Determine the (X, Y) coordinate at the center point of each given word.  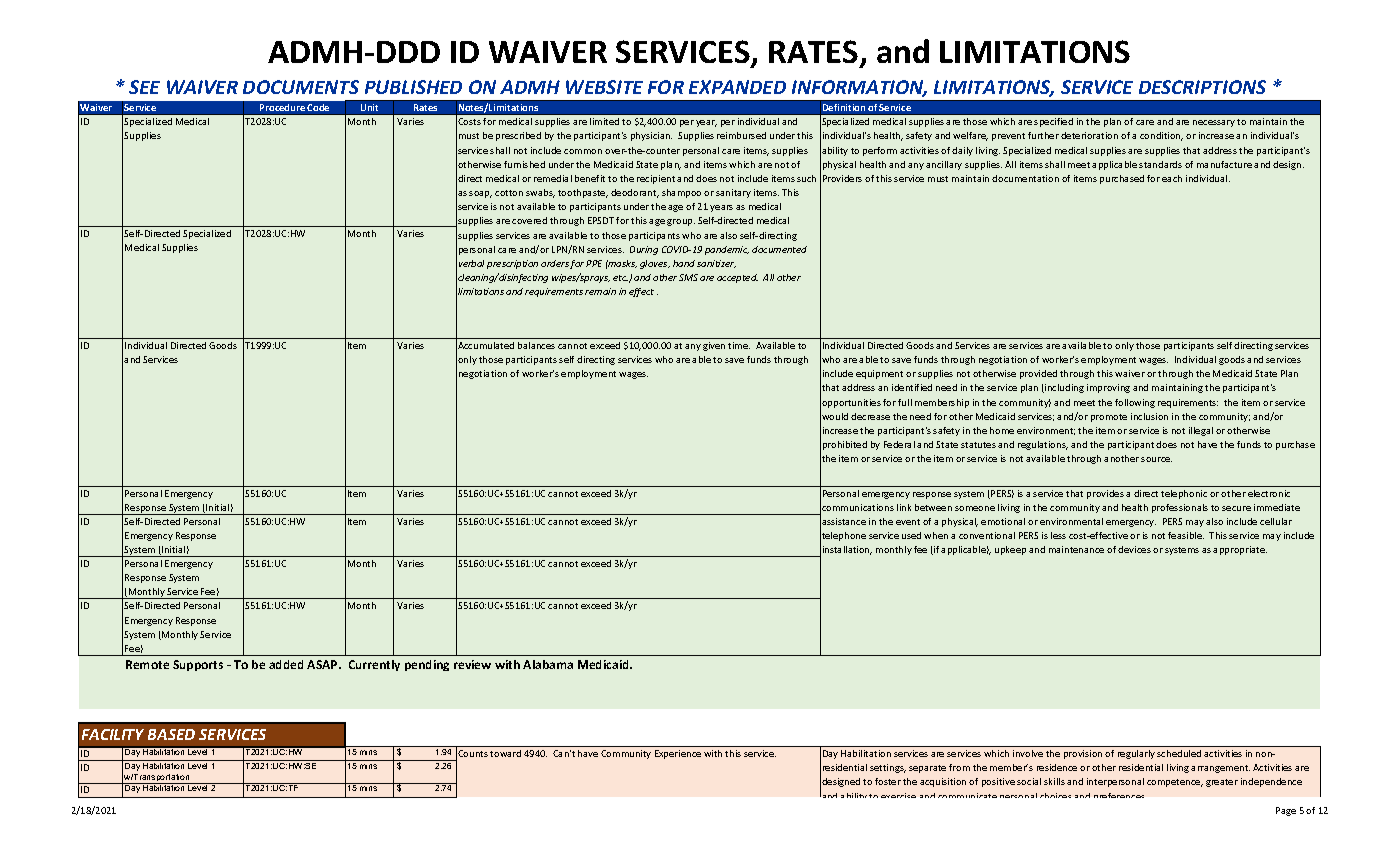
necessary (1214, 123)
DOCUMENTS (301, 87)
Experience (678, 754)
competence (1175, 783)
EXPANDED (737, 87)
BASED (171, 734)
